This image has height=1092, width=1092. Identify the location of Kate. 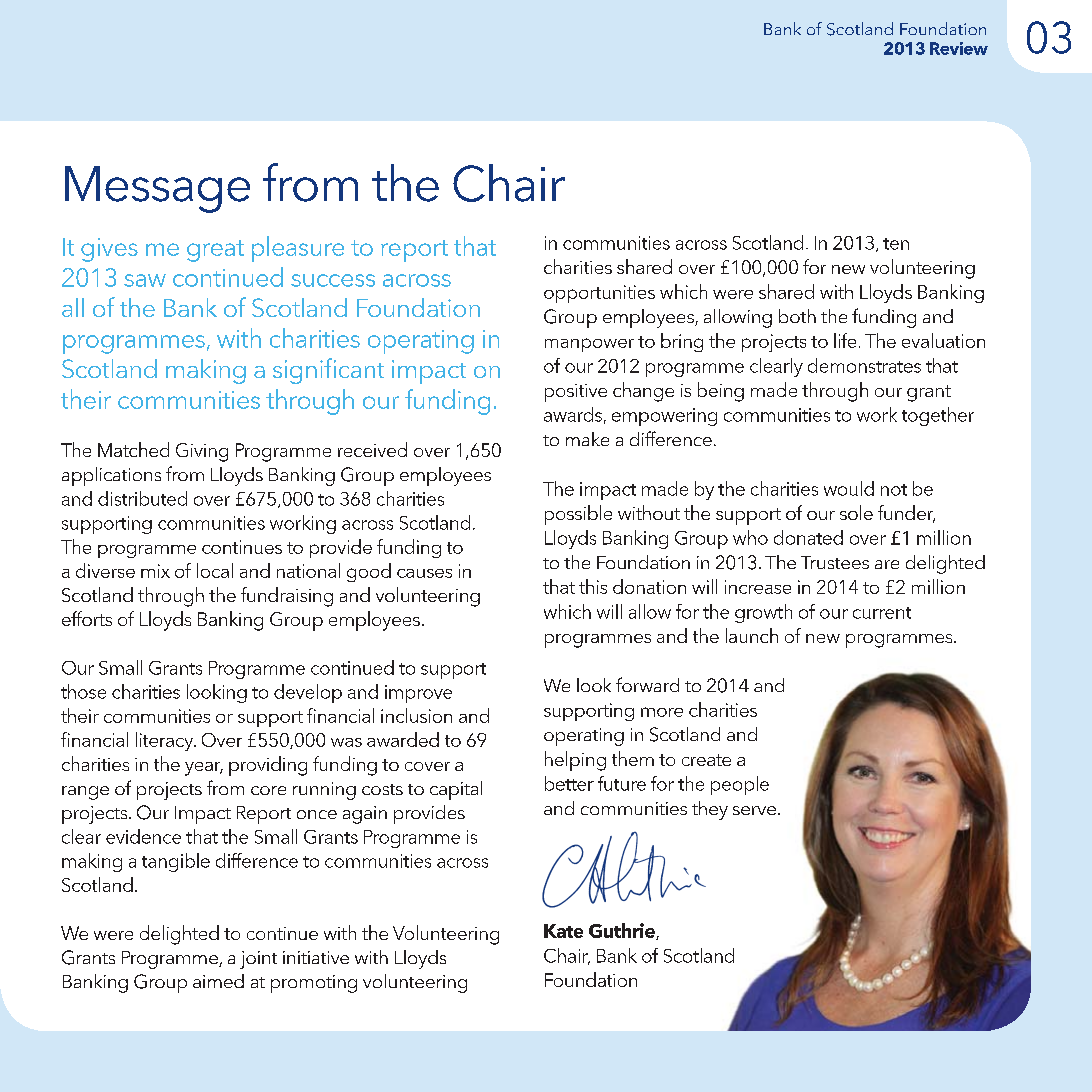
(563, 931).
